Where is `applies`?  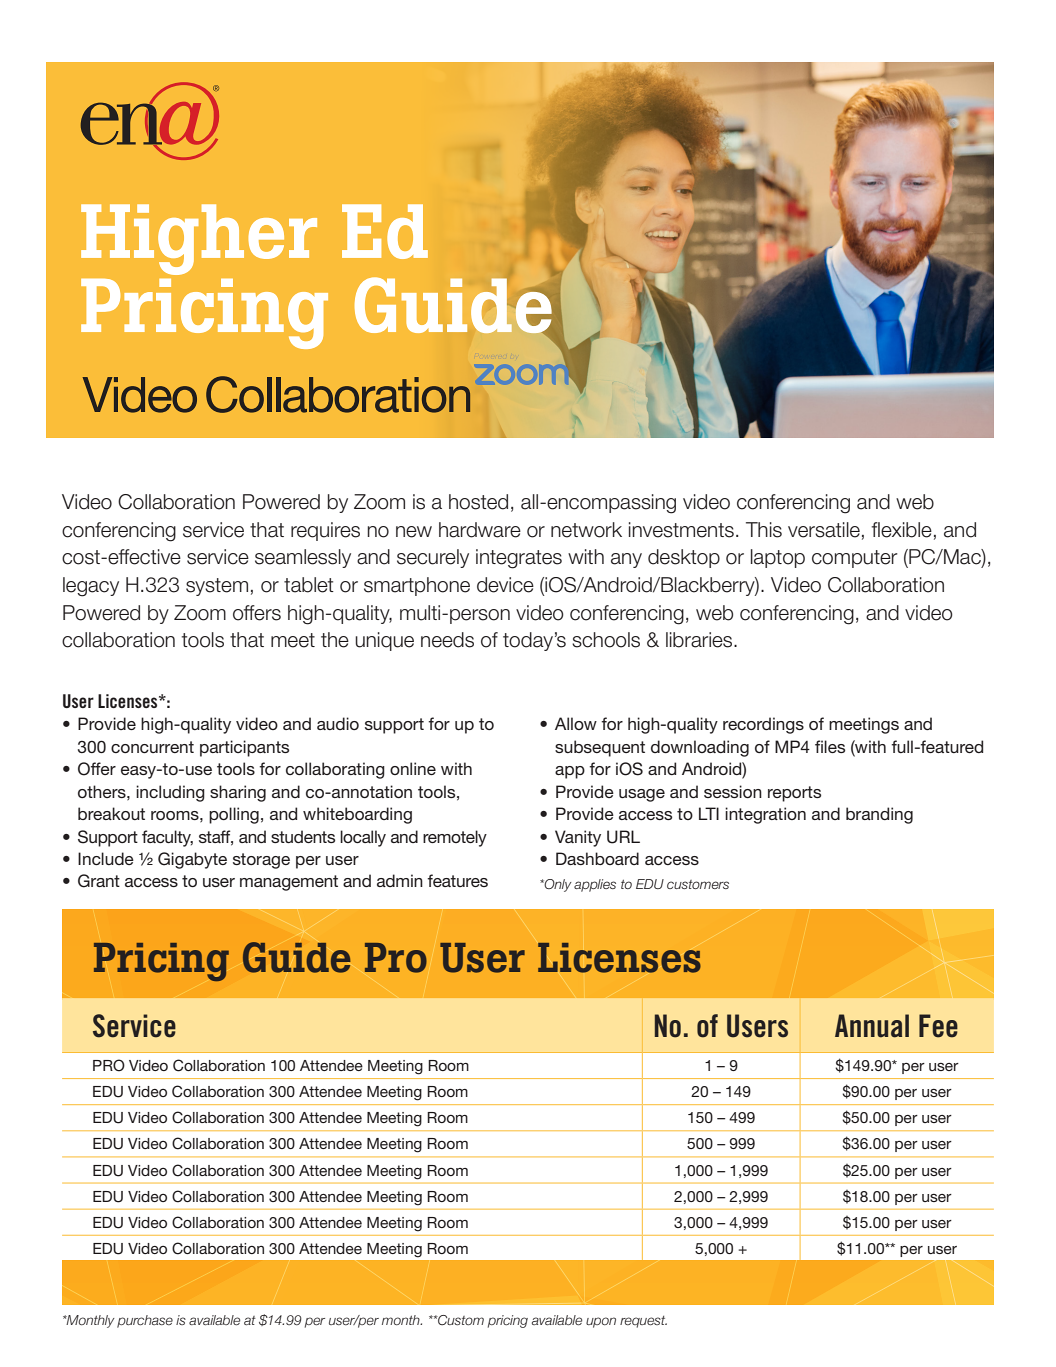
applies is located at coordinates (595, 885).
